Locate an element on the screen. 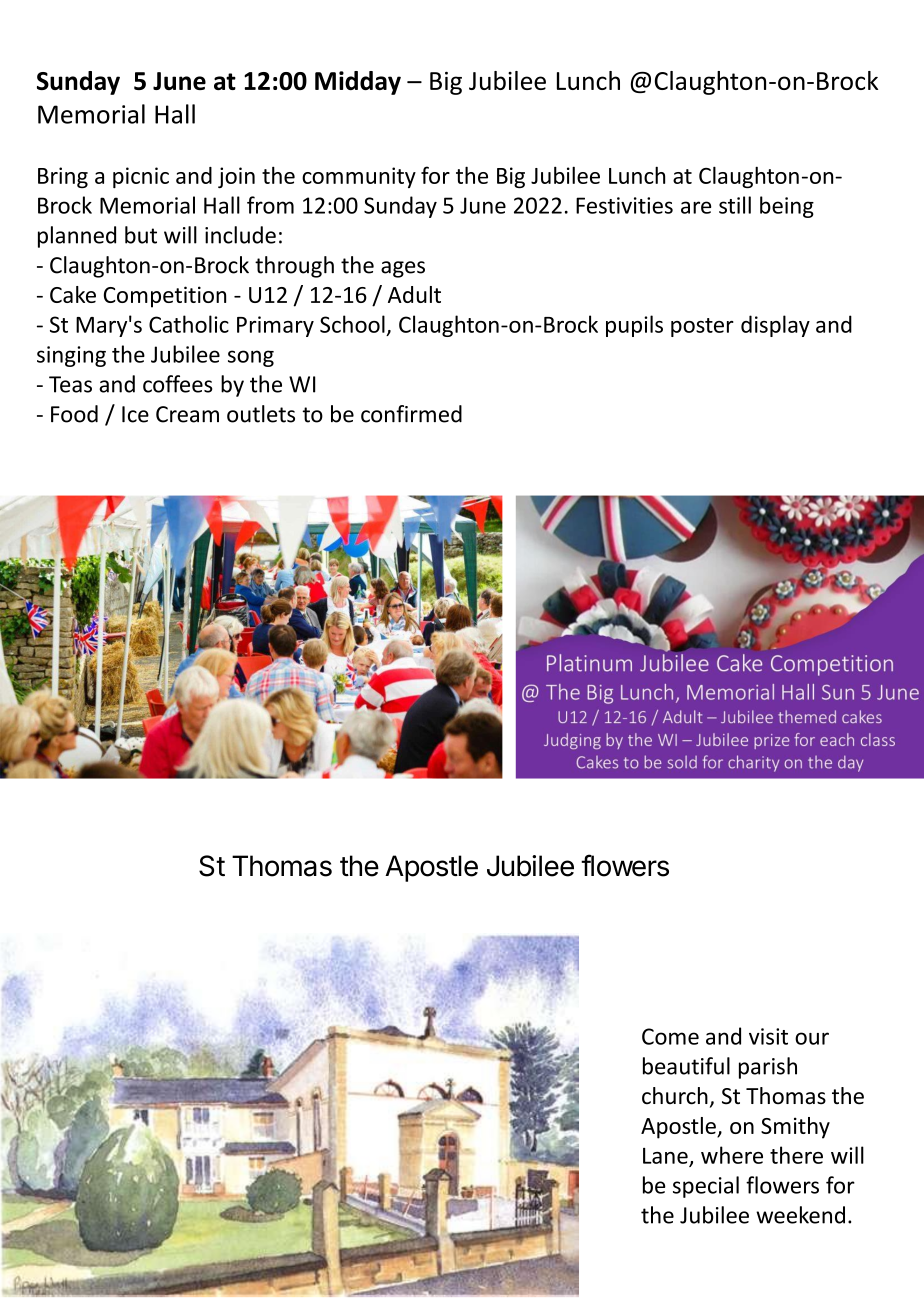 The height and width of the screenshot is (1308, 924). visit is located at coordinates (768, 1036).
